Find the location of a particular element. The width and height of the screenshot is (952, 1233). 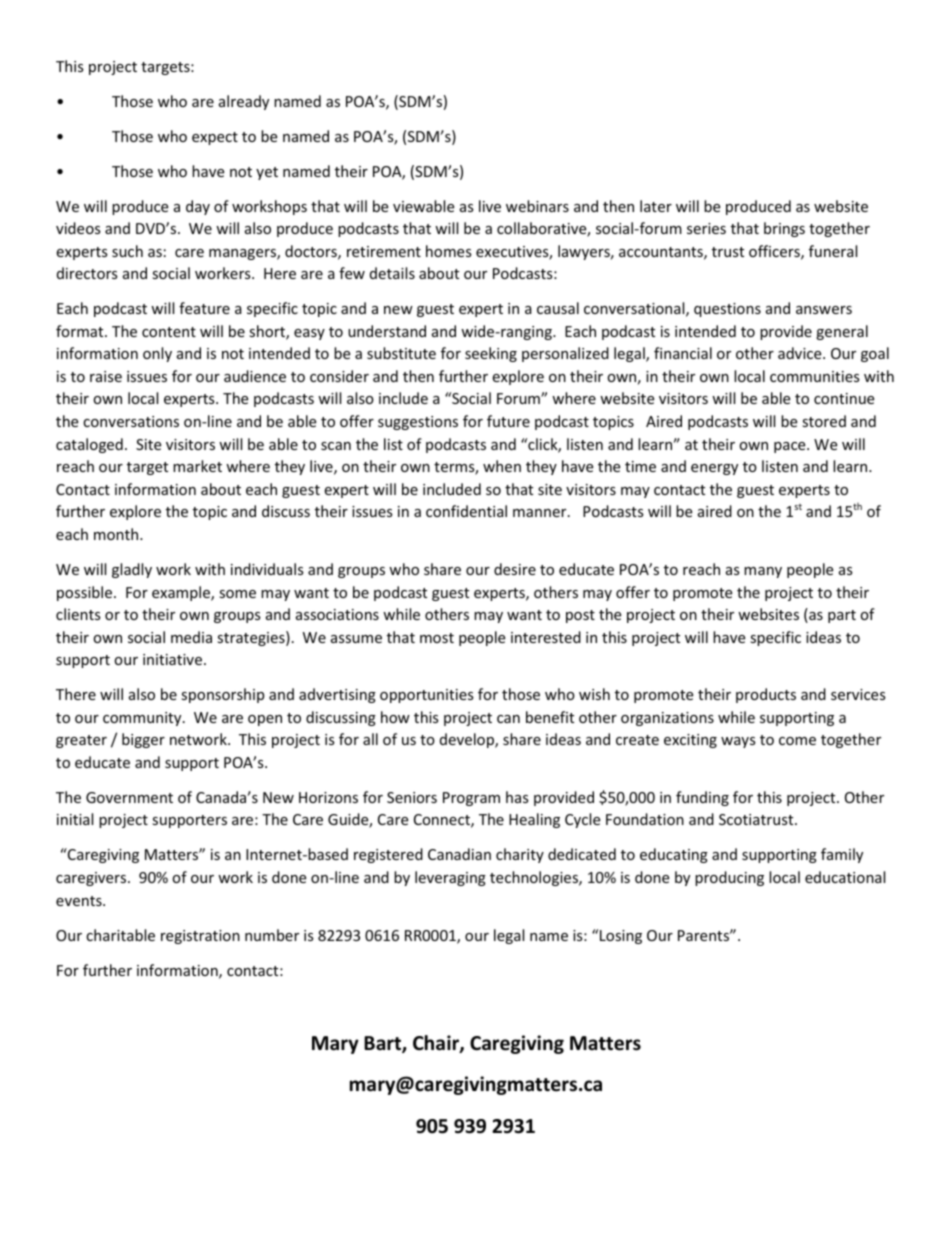

many is located at coordinates (763, 572).
